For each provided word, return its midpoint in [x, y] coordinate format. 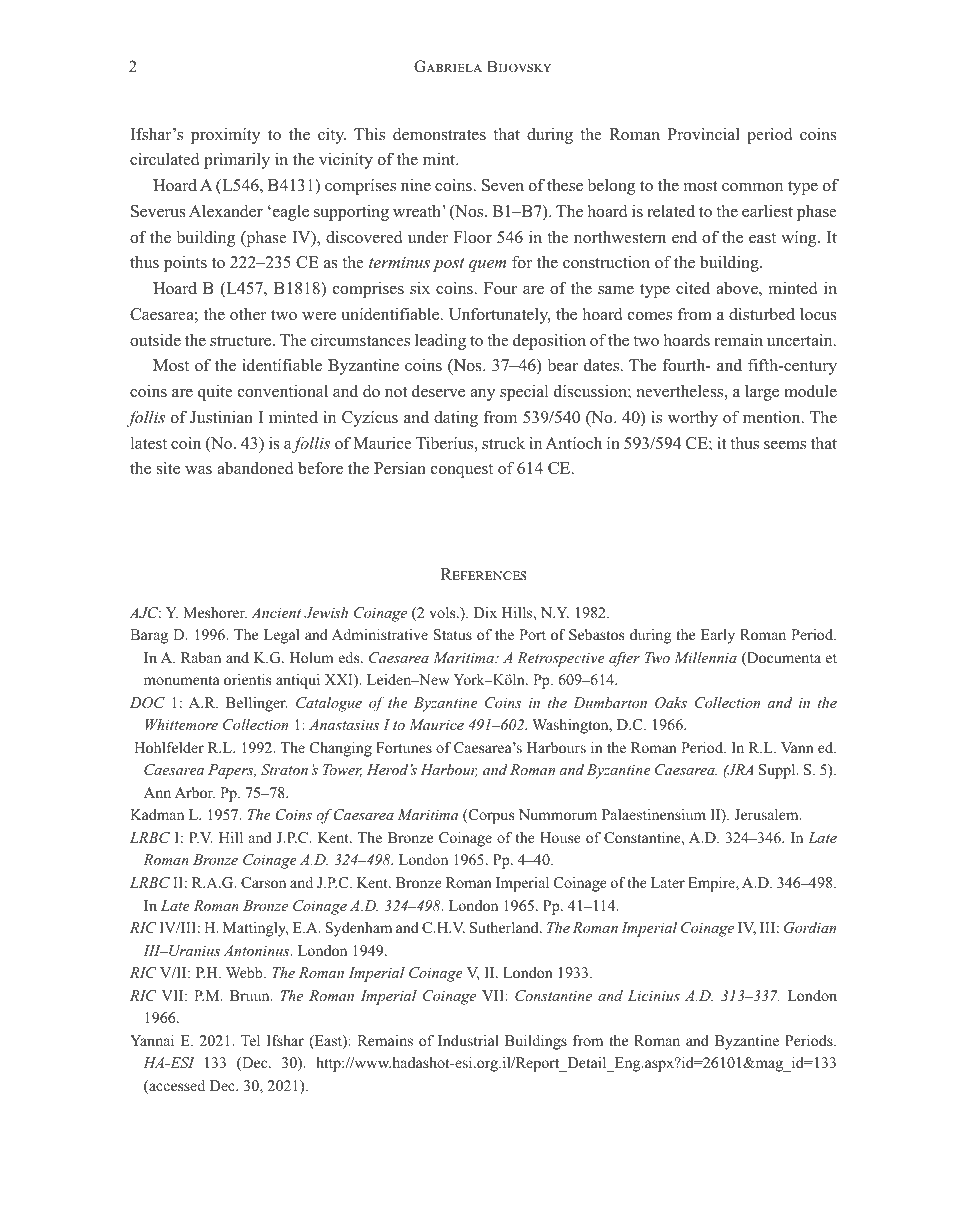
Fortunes [404, 747]
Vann [797, 747]
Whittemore [181, 724]
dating [456, 419]
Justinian [221, 417]
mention [773, 417]
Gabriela [448, 66]
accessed [176, 1087]
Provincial [704, 134]
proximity [226, 135]
